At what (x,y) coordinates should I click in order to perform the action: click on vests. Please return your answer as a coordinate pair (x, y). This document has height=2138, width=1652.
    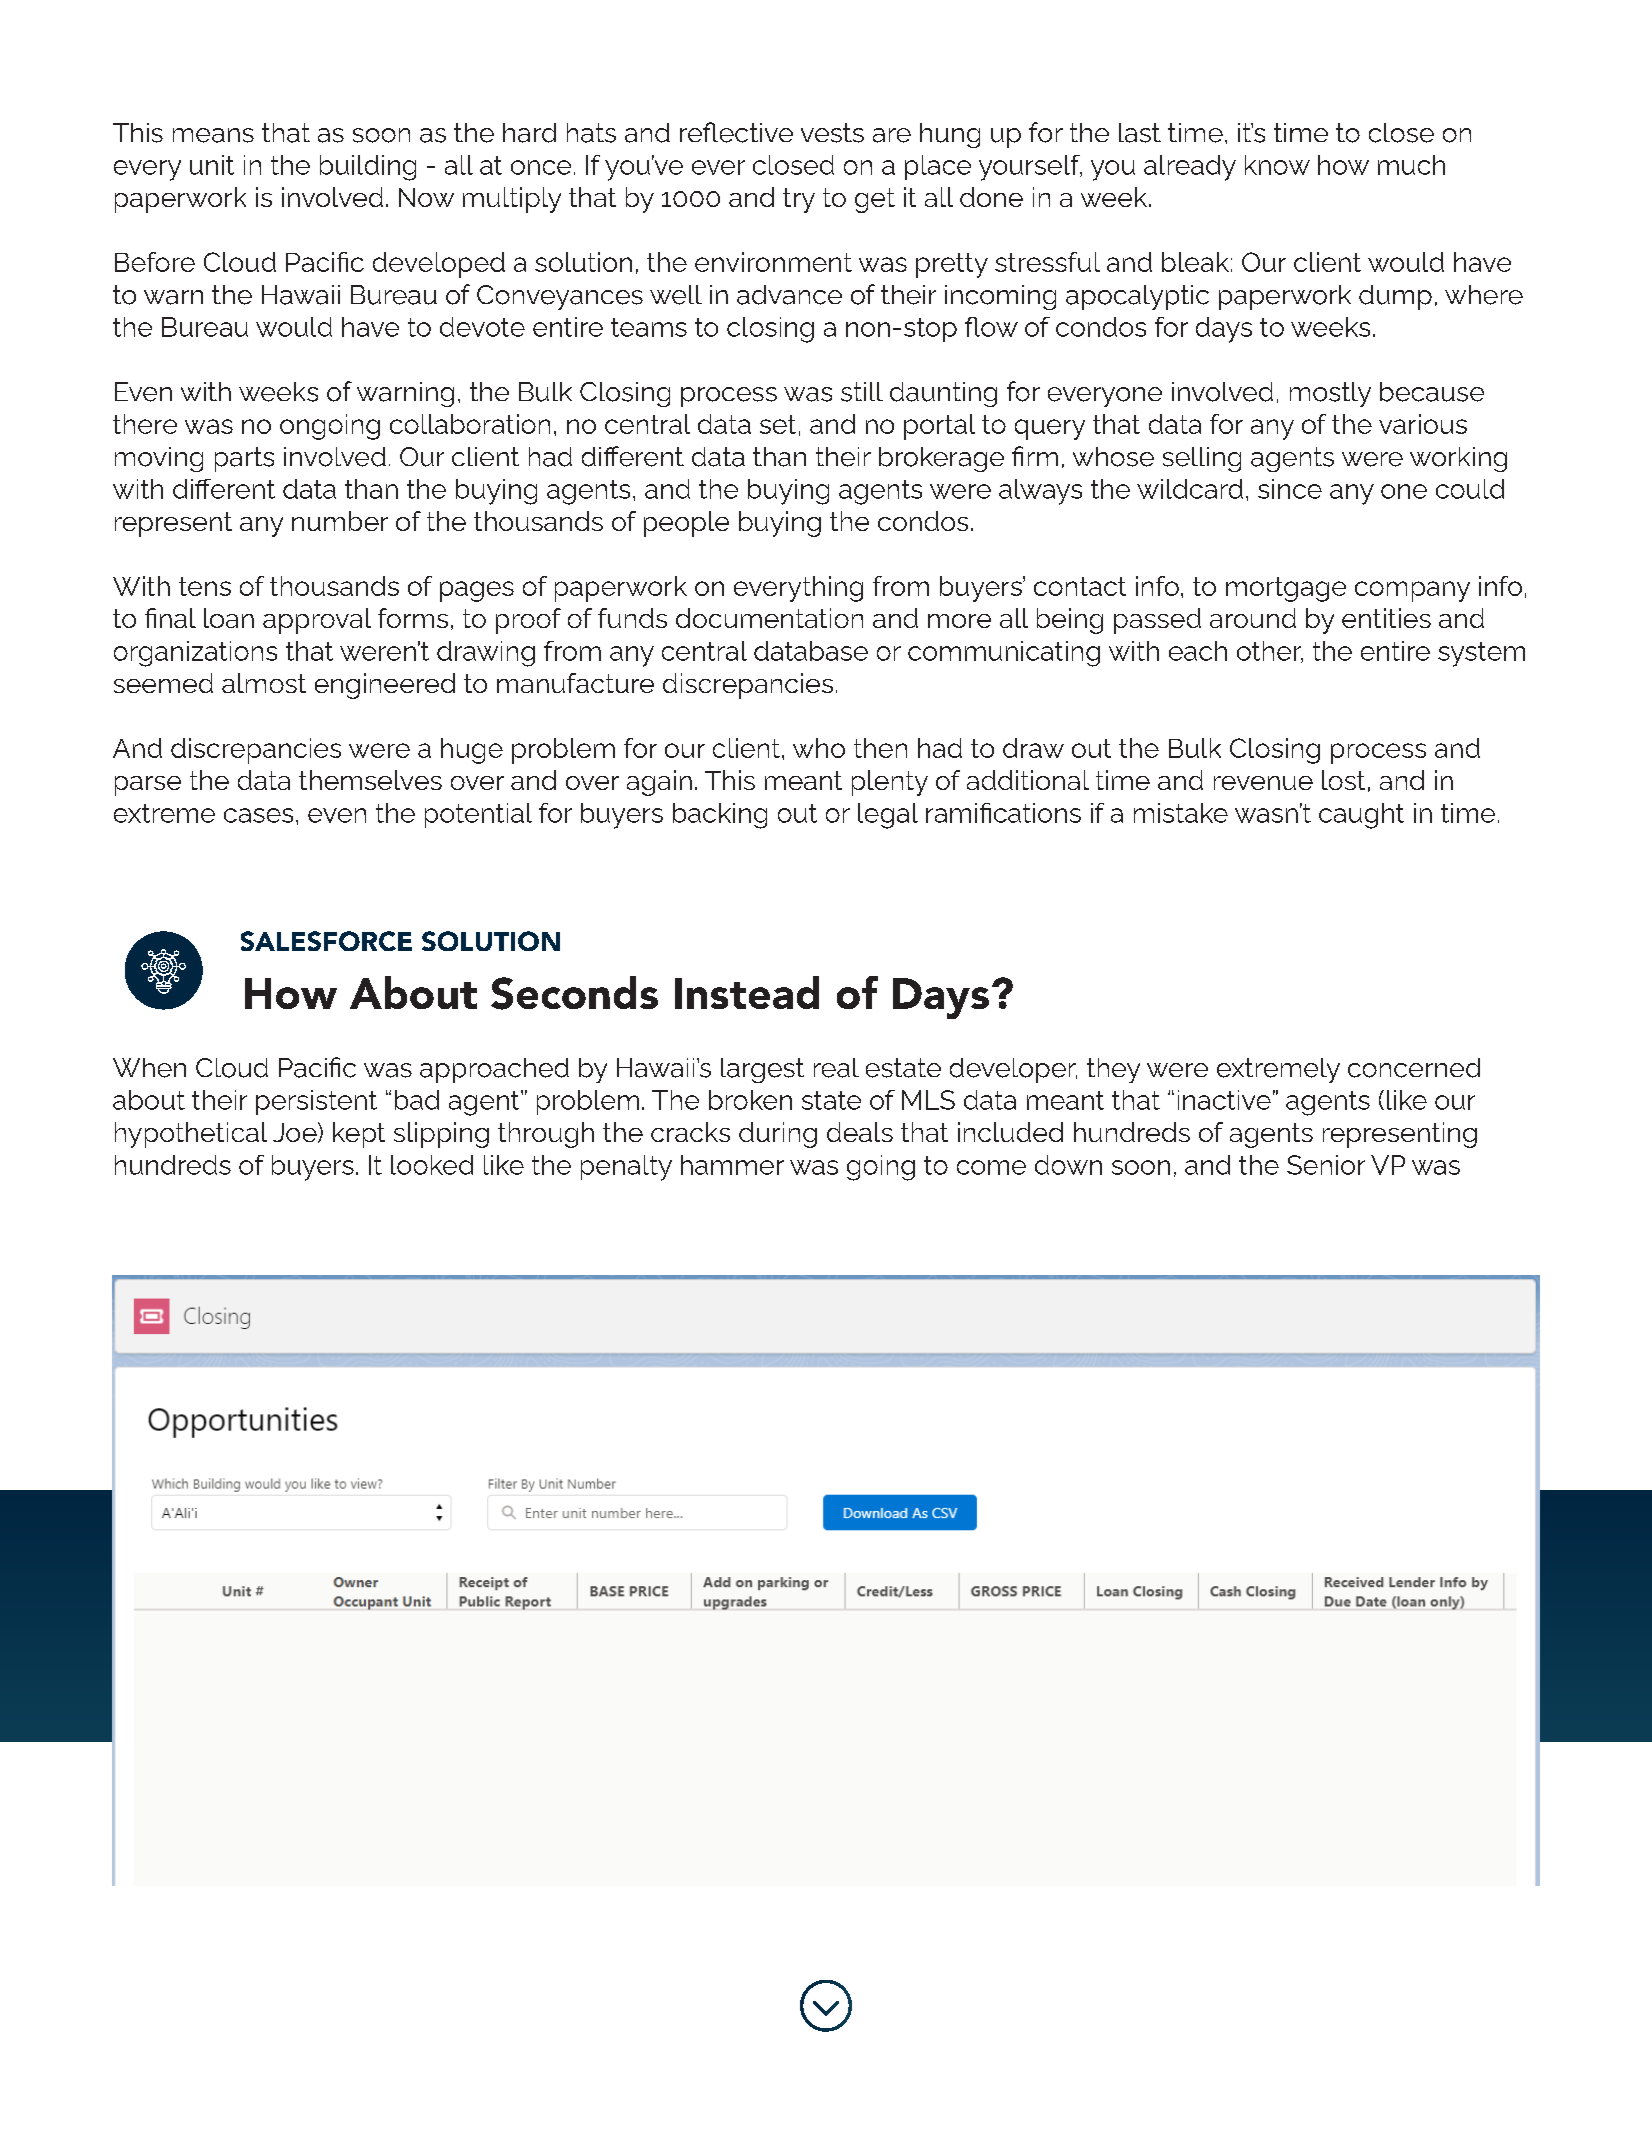
    Looking at the image, I should click on (832, 133).
